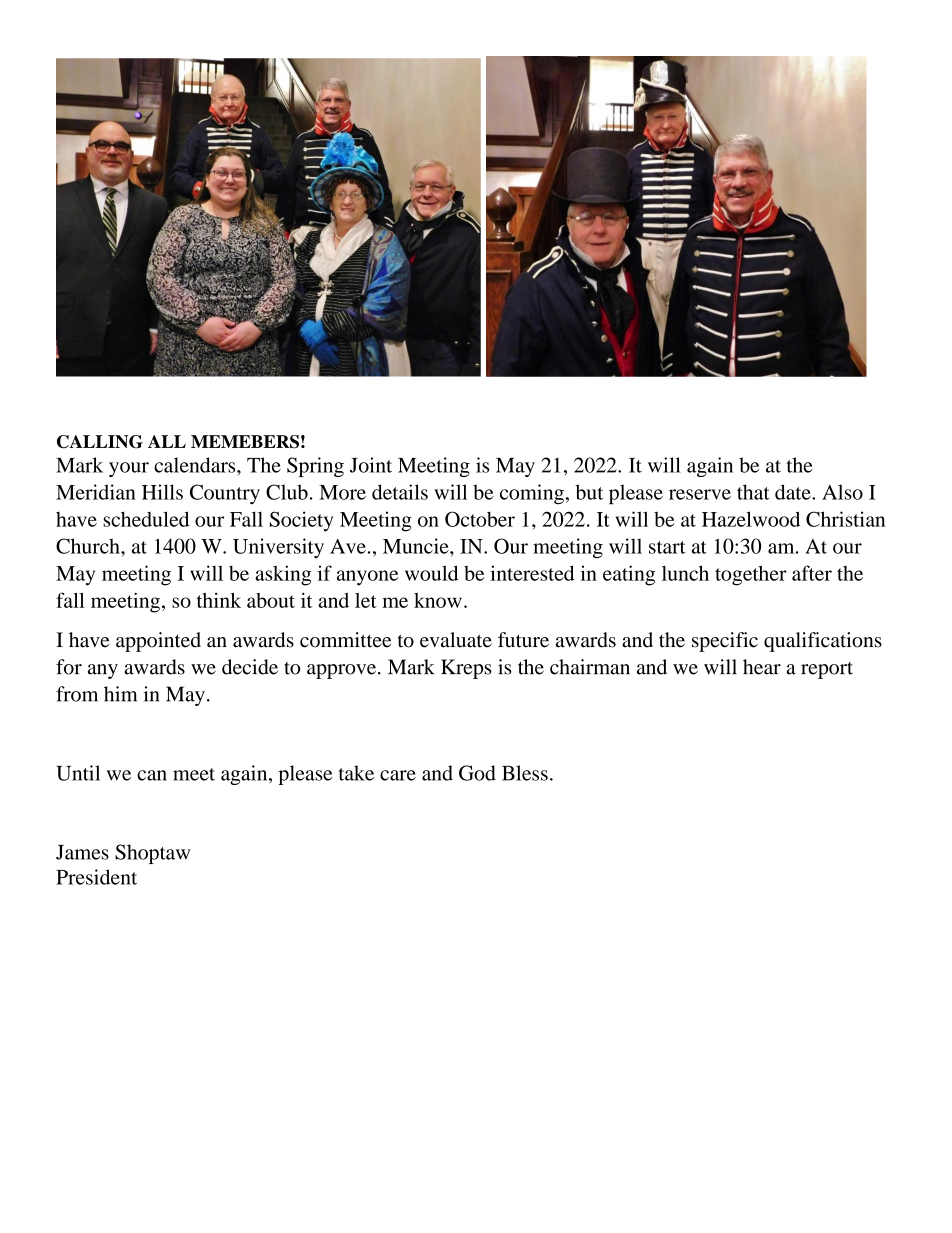 The image size is (952, 1233). Describe the element at coordinates (753, 492) in the document. I see `that` at that location.
